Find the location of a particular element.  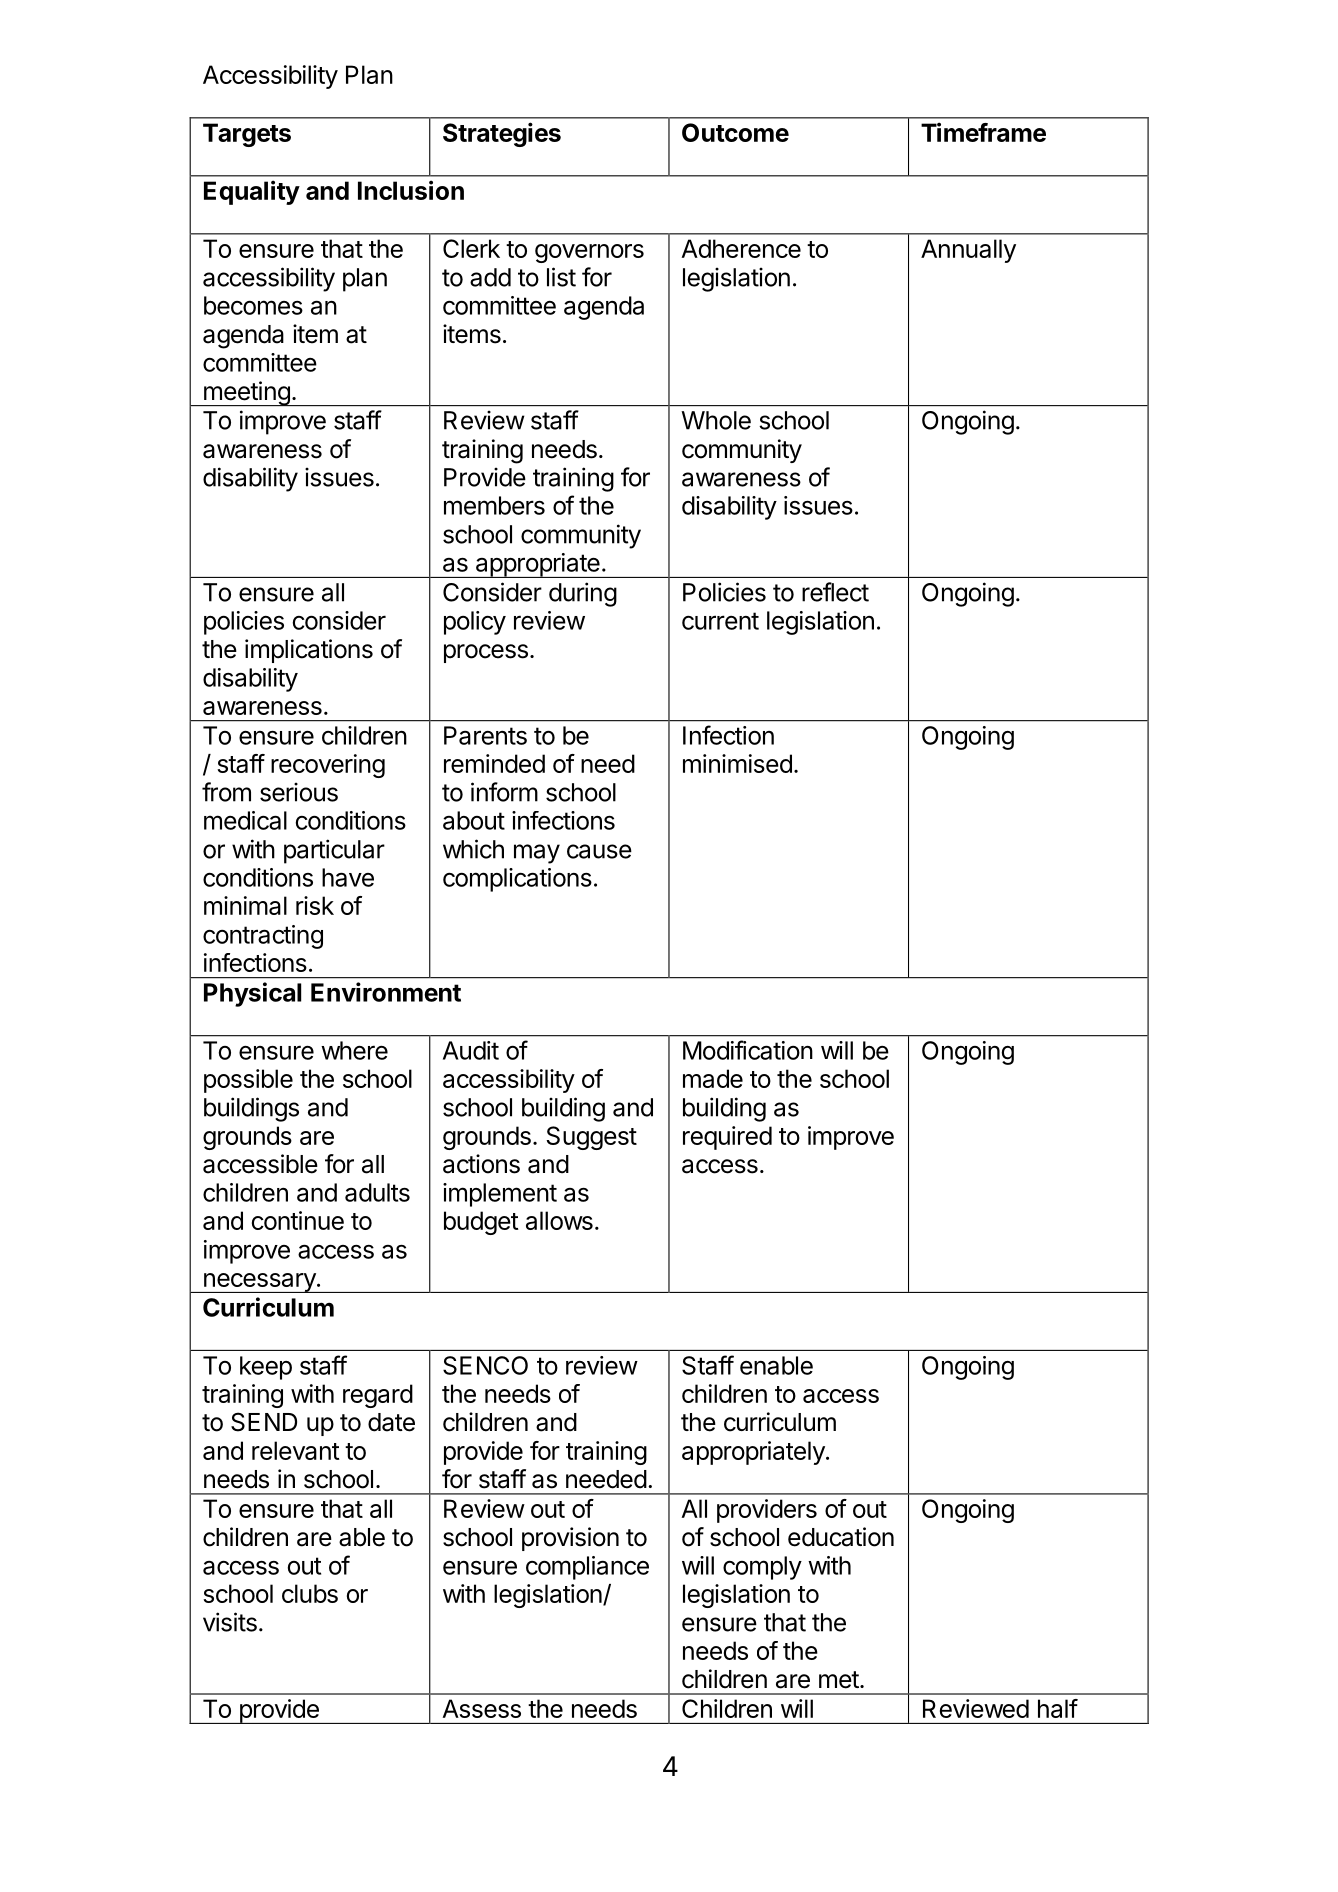

Equality is located at coordinates (252, 192).
